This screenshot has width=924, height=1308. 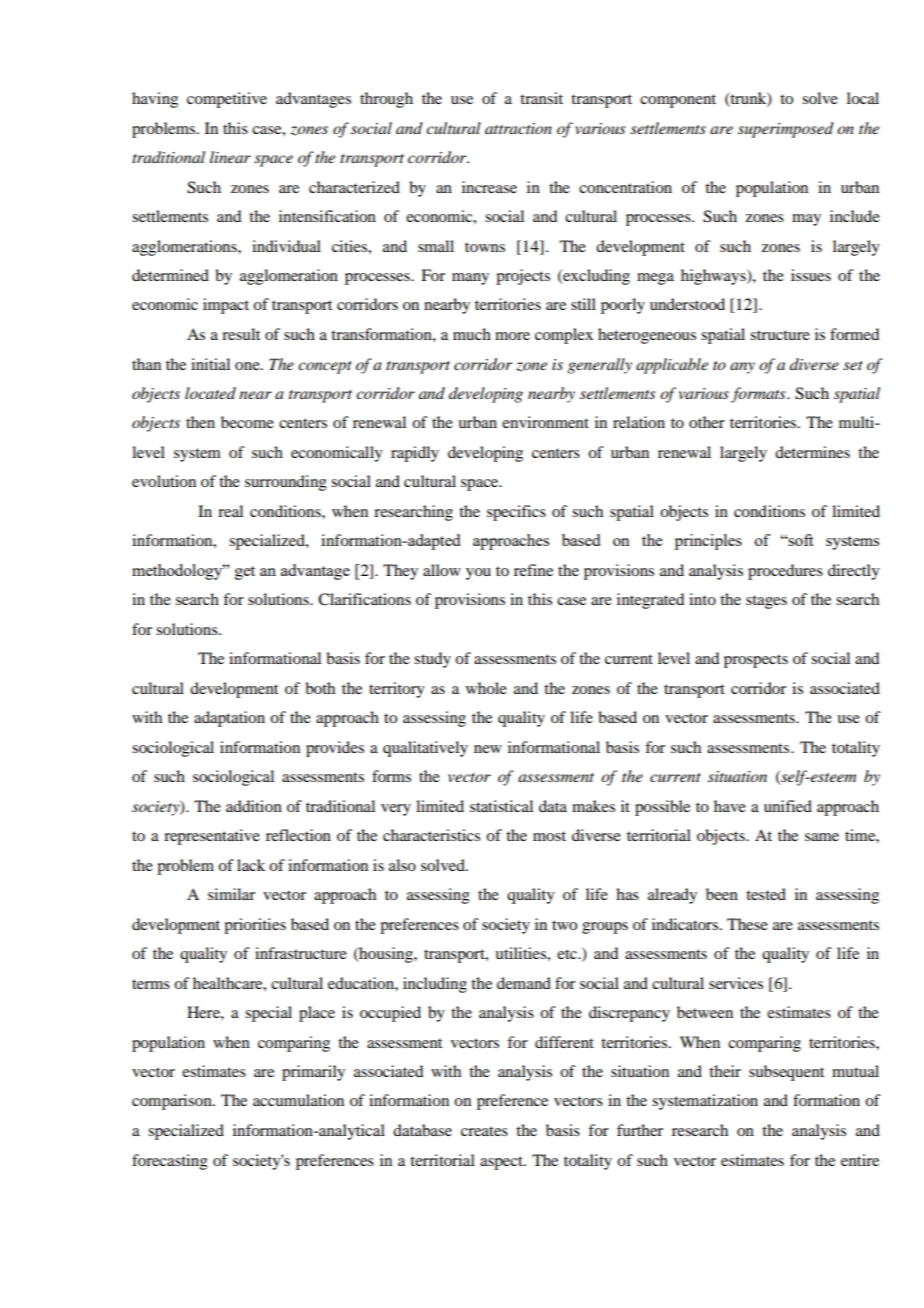 I want to click on get, so click(x=245, y=573).
